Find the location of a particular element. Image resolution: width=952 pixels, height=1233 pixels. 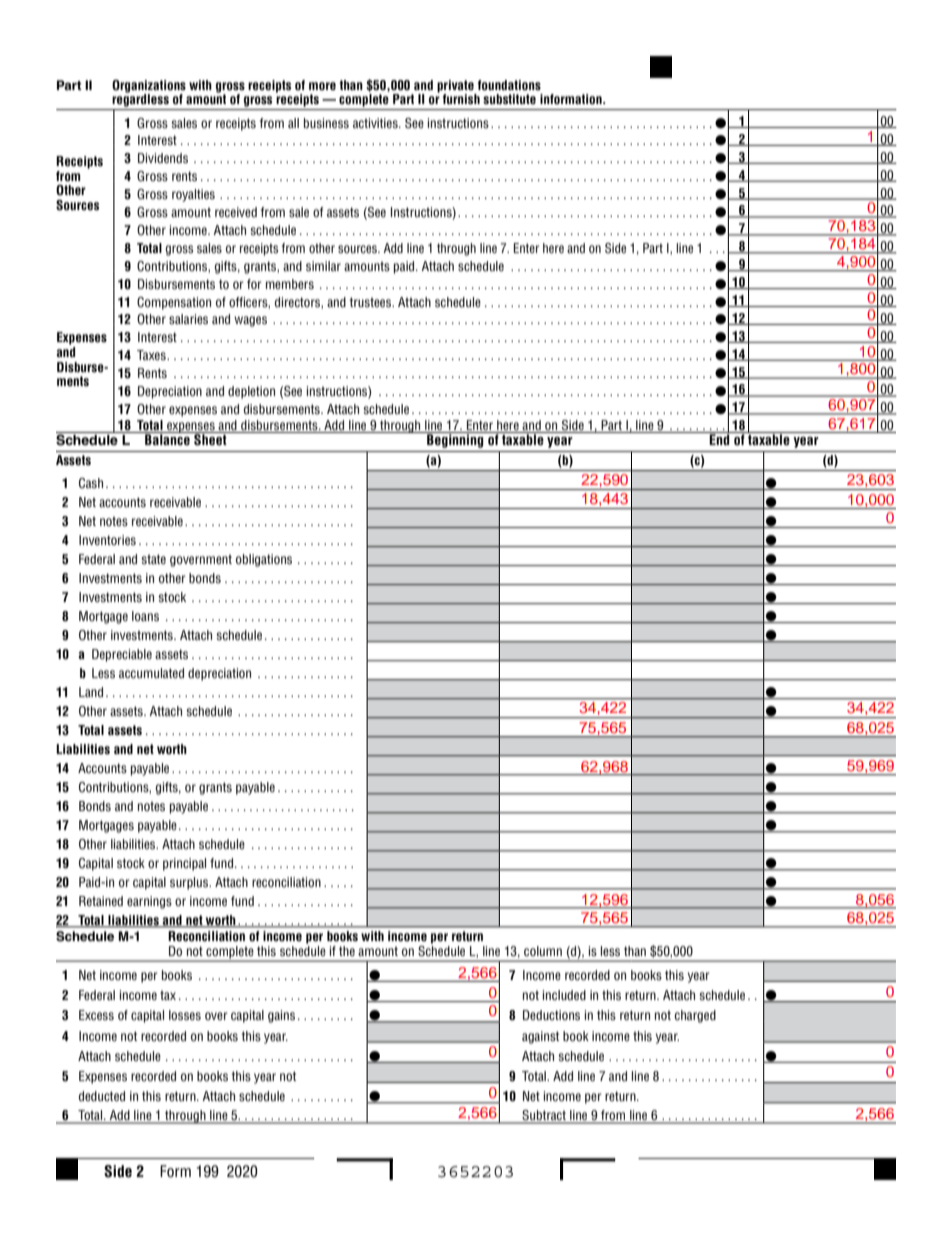

Beginning is located at coordinates (455, 440).
